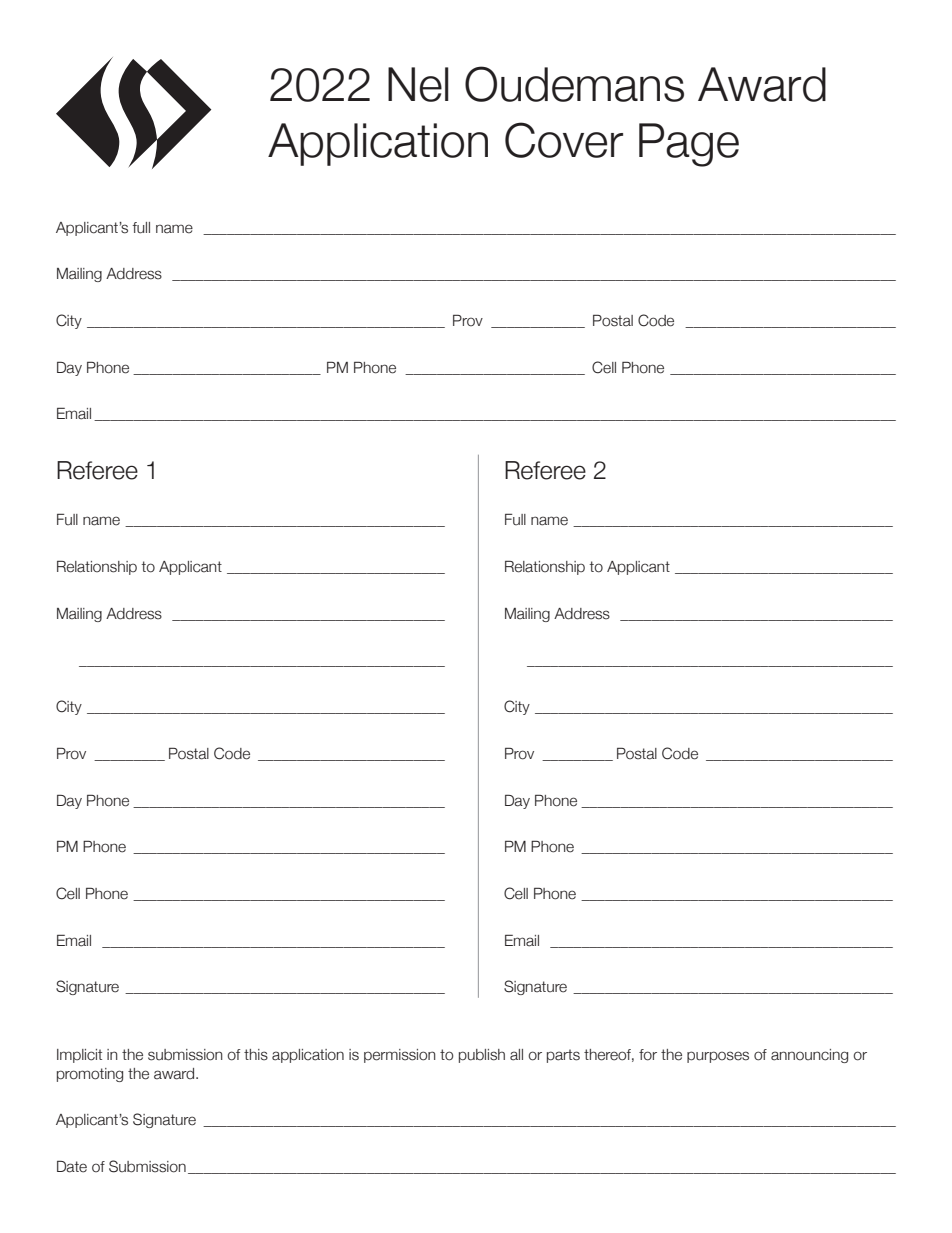 The height and width of the screenshot is (1233, 952). I want to click on Implicit, so click(79, 1056).
